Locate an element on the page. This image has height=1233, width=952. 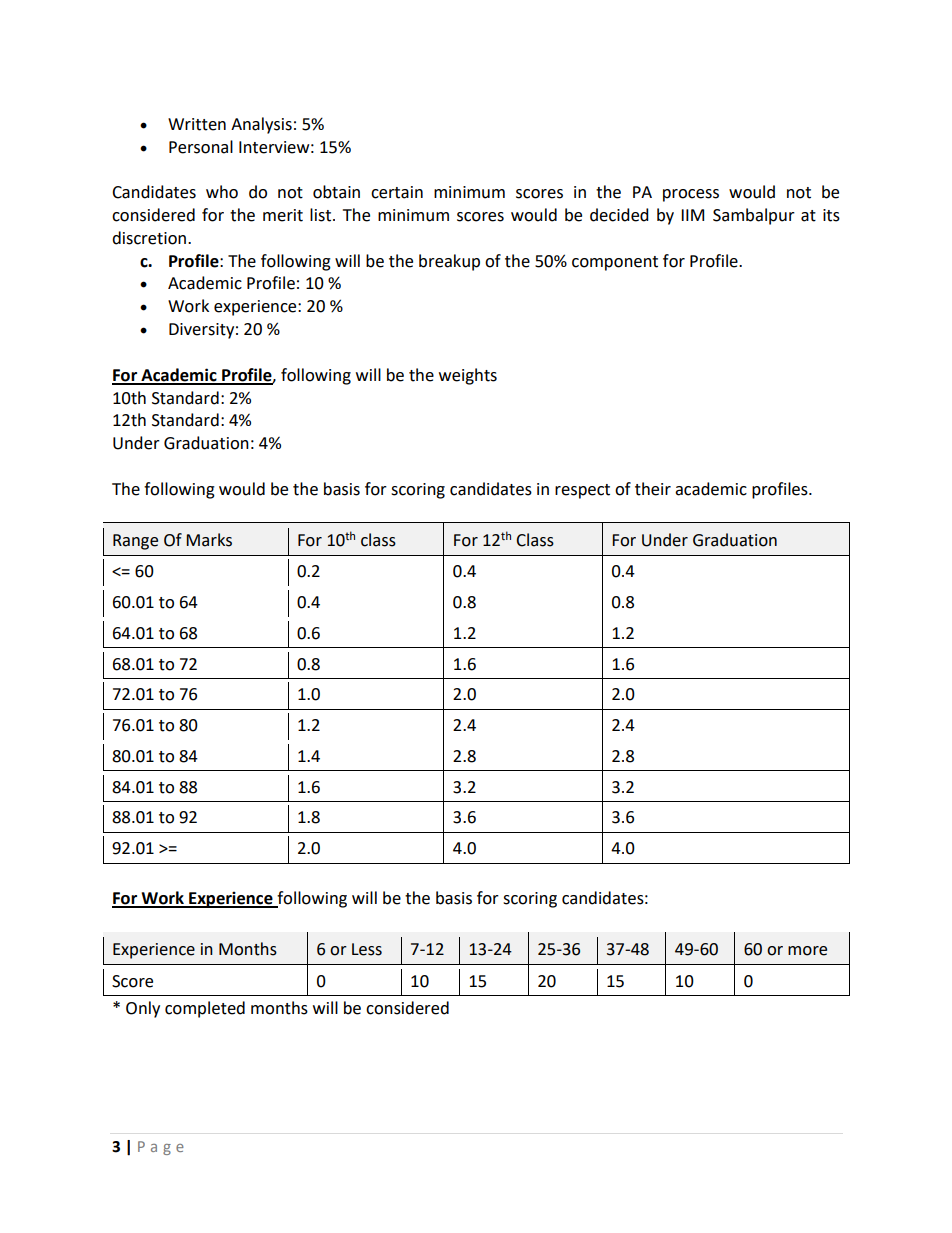
Marks is located at coordinates (209, 540).
